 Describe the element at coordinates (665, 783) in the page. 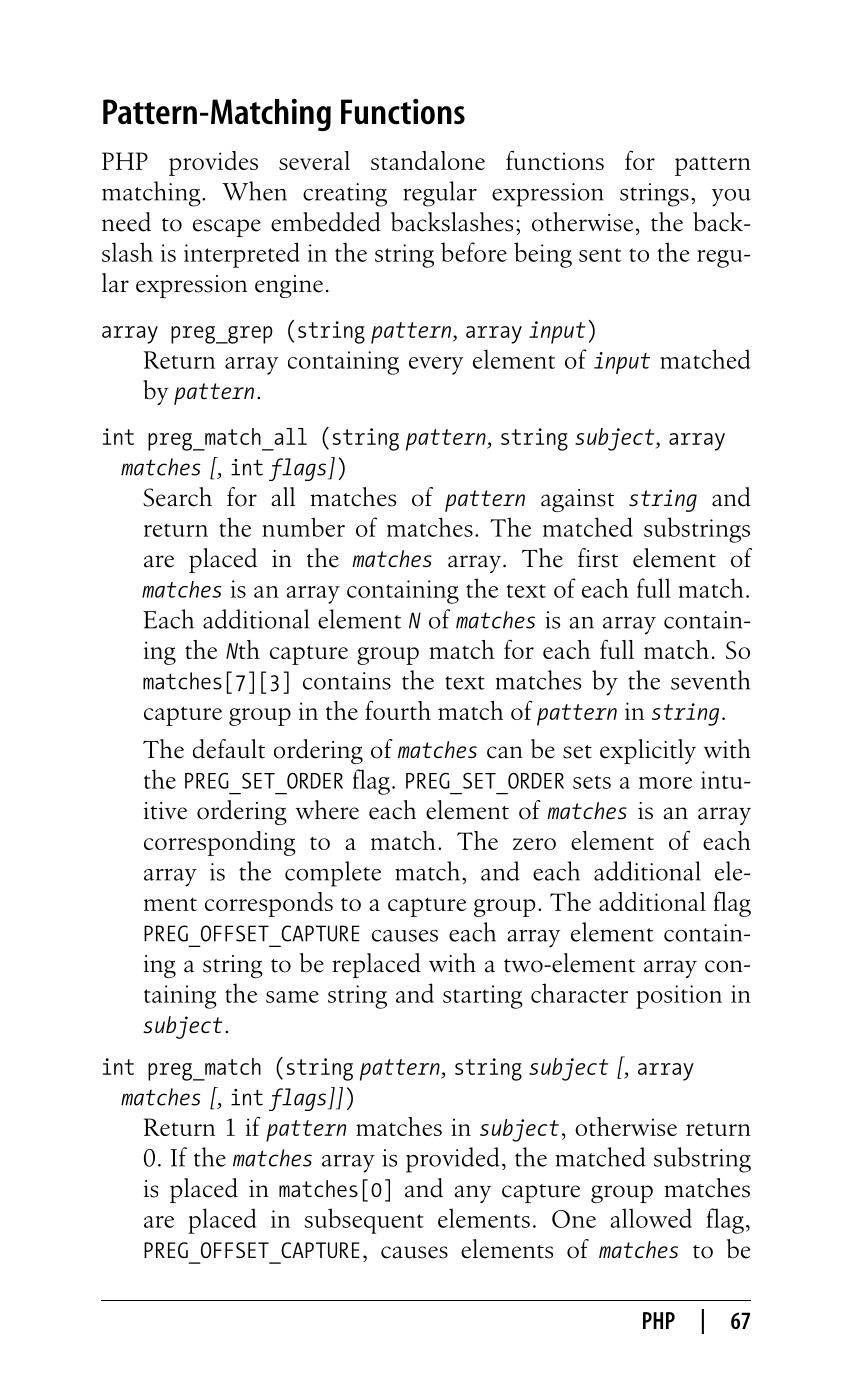

I see `more` at that location.
